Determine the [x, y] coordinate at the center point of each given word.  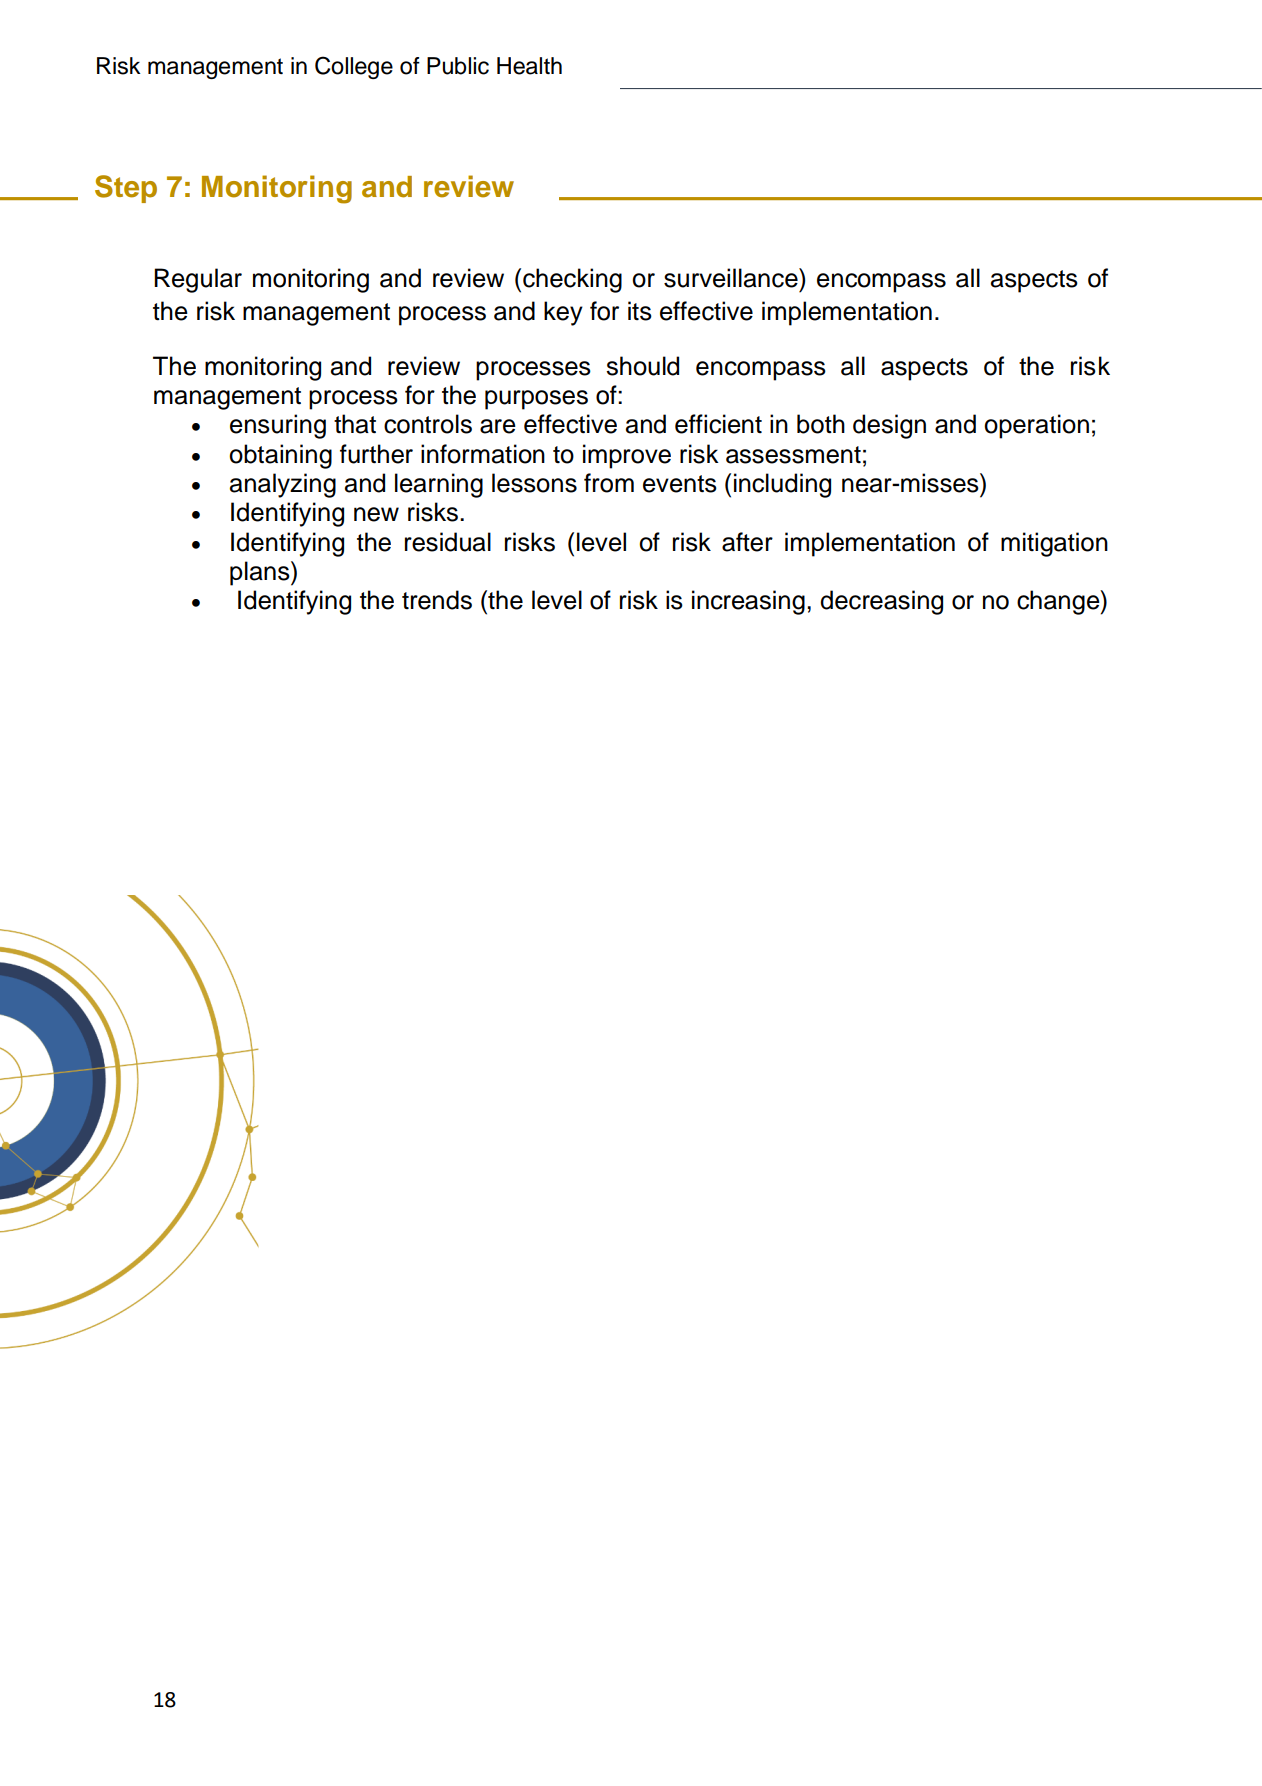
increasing [748, 602]
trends [437, 600]
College [354, 67]
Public [458, 66]
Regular [198, 280]
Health [529, 66]
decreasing [881, 602]
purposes [536, 400]
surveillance [732, 278]
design [889, 426]
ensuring [278, 426]
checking [572, 280]
